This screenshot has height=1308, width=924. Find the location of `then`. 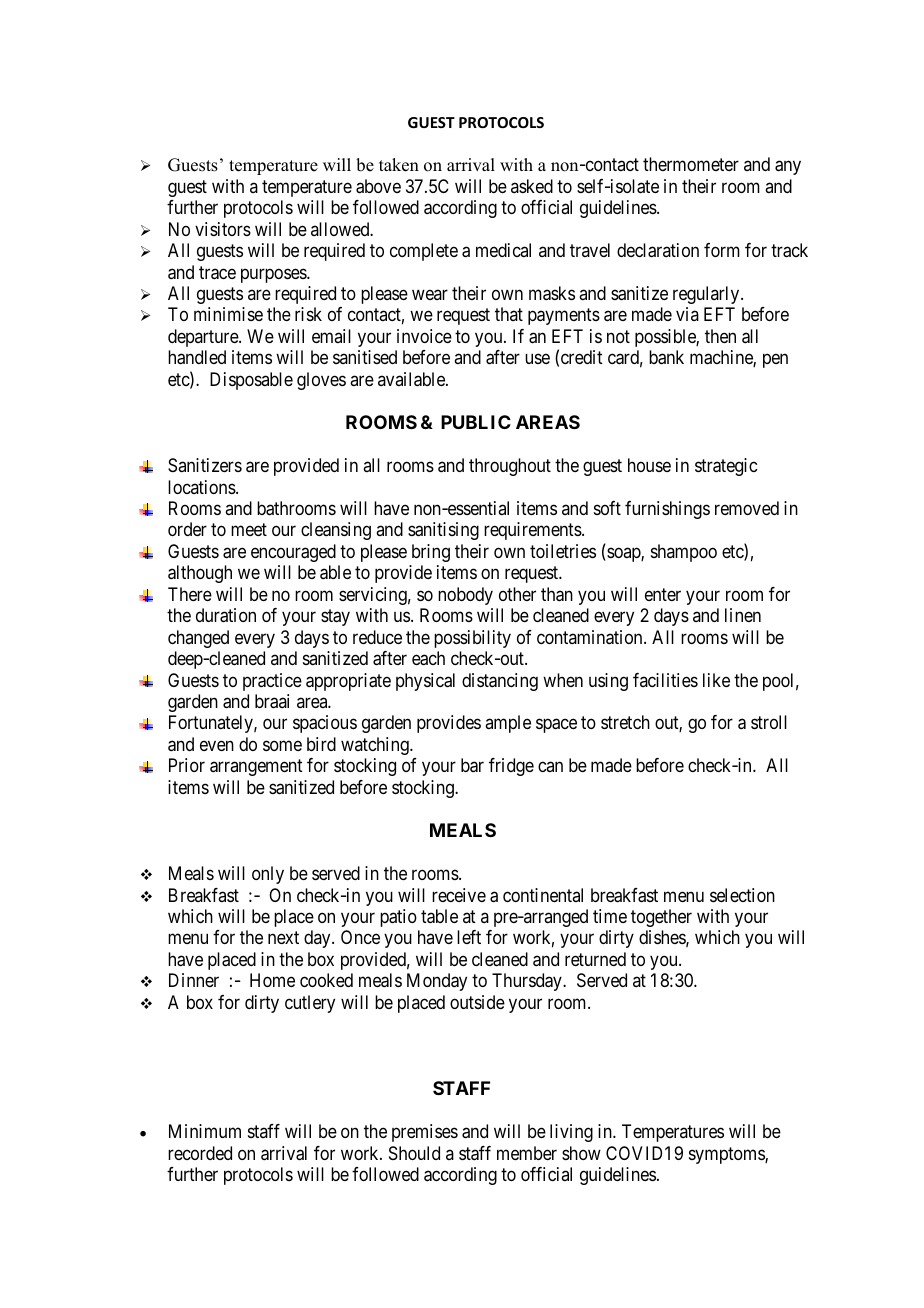

then is located at coordinates (720, 336).
